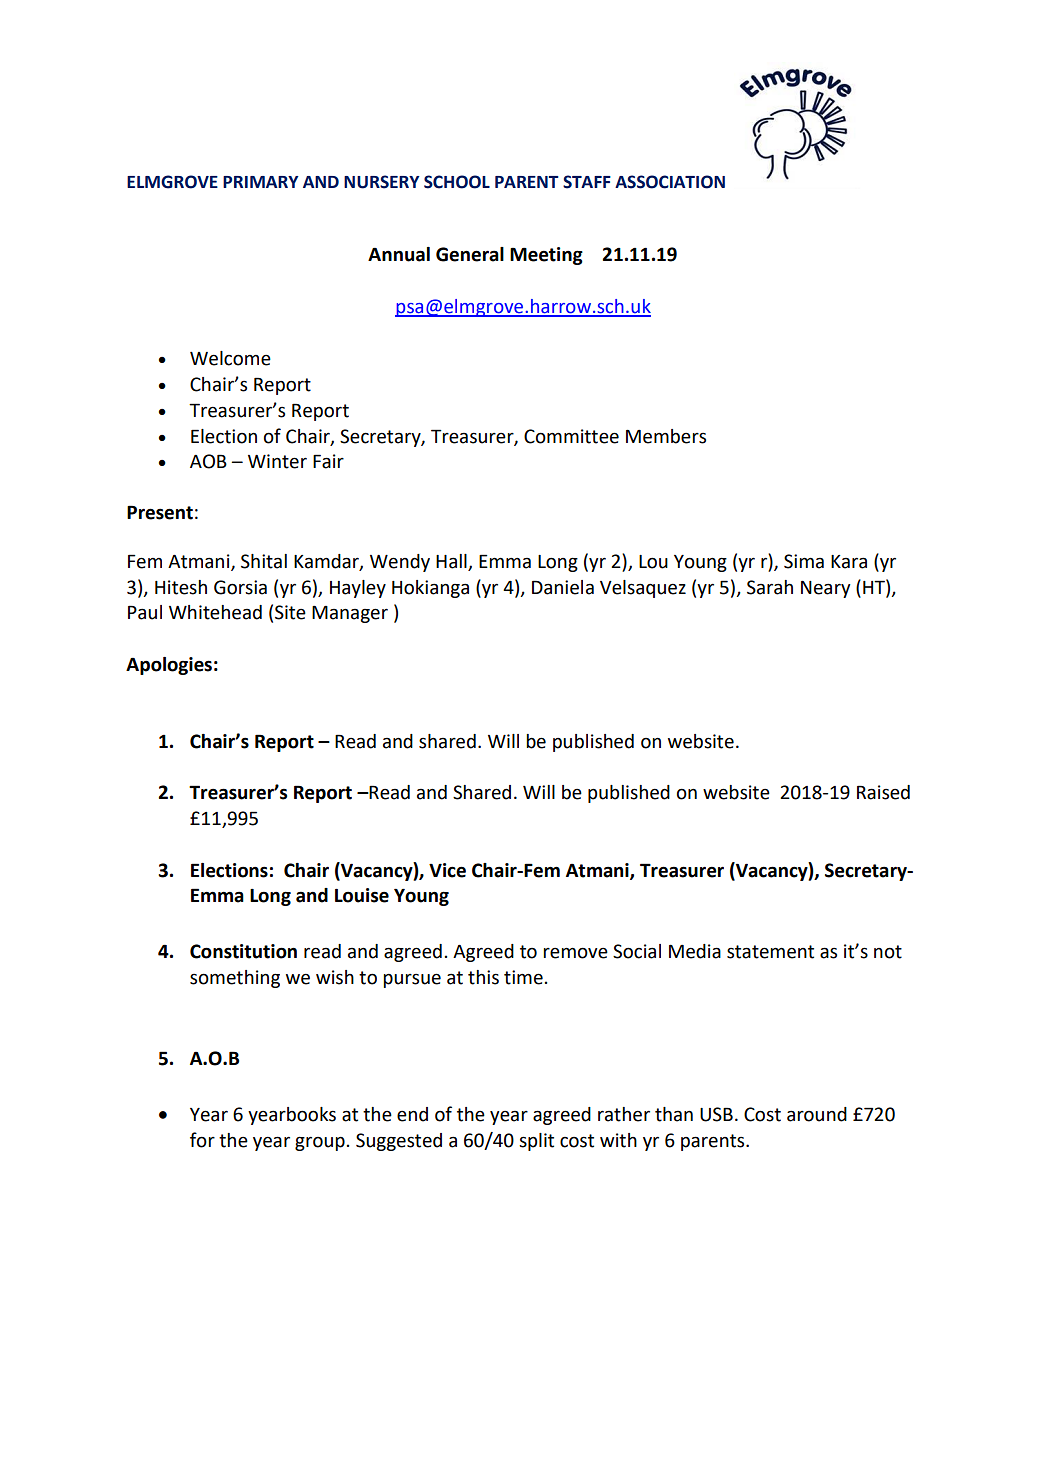 The width and height of the screenshot is (1046, 1479). Describe the element at coordinates (670, 182) in the screenshot. I see `ASSOCIATION` at that location.
